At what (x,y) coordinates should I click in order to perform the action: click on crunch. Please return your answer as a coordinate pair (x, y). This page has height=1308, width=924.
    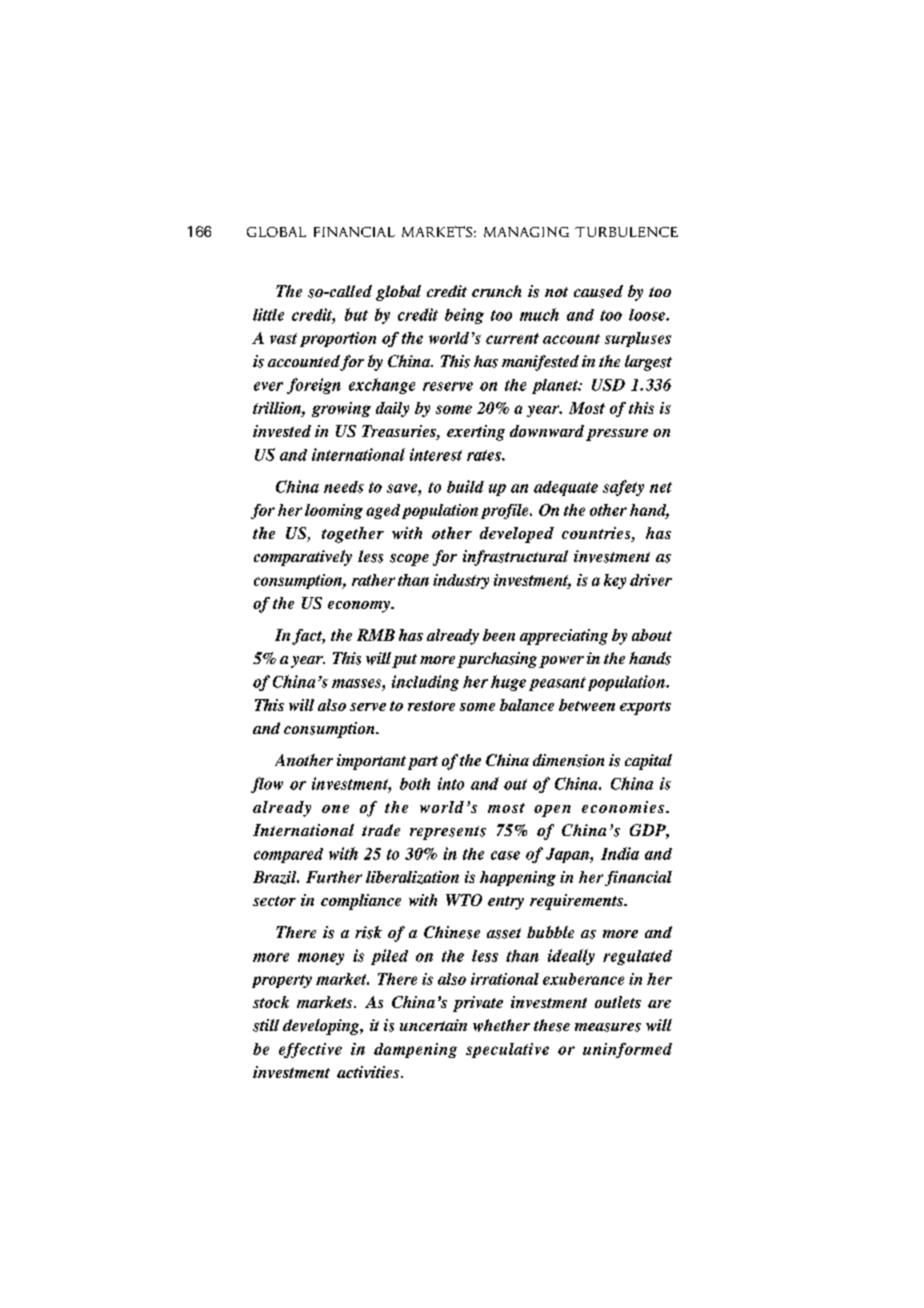
    Looking at the image, I should click on (496, 291).
